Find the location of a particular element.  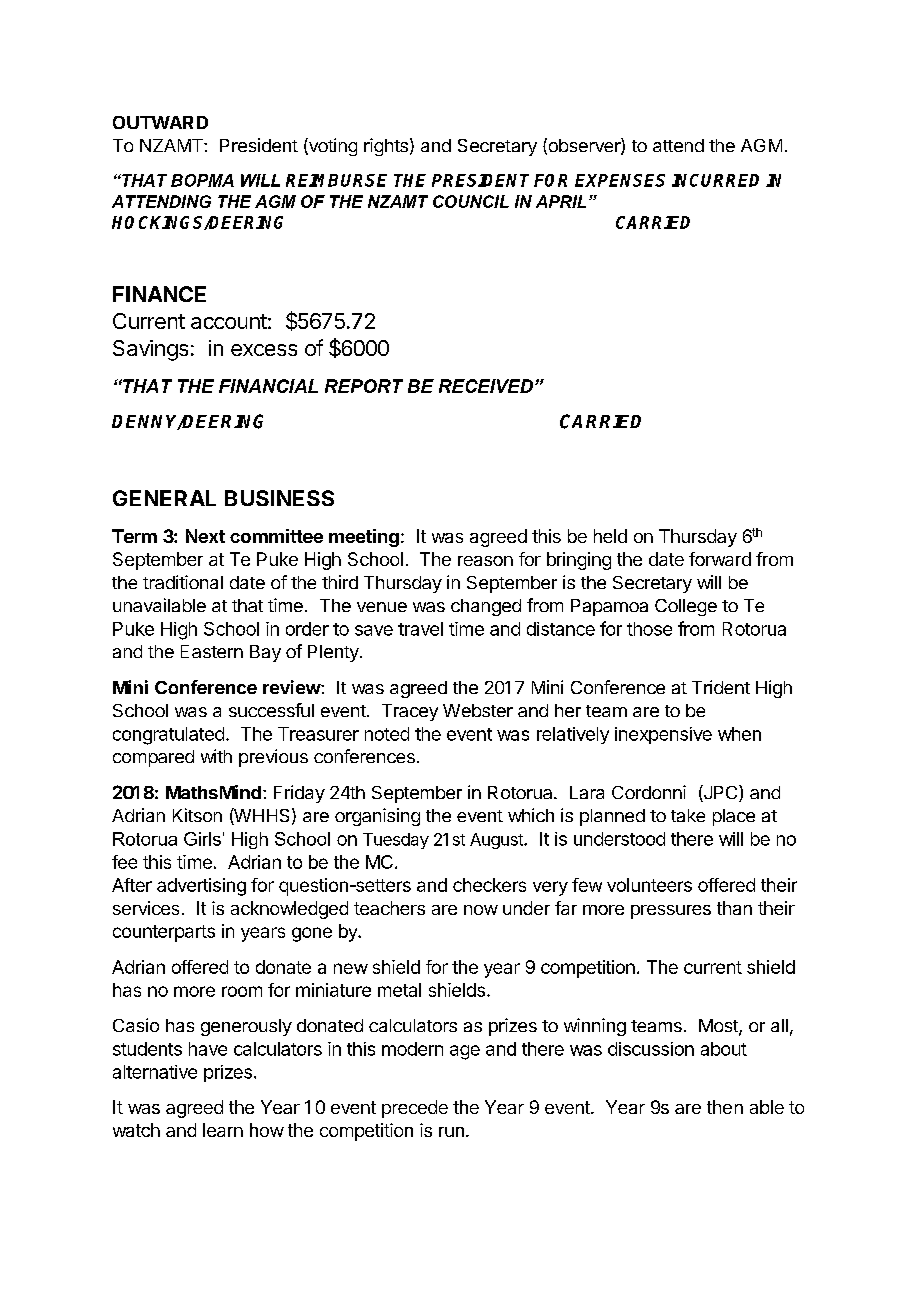

advertising is located at coordinates (201, 887).
